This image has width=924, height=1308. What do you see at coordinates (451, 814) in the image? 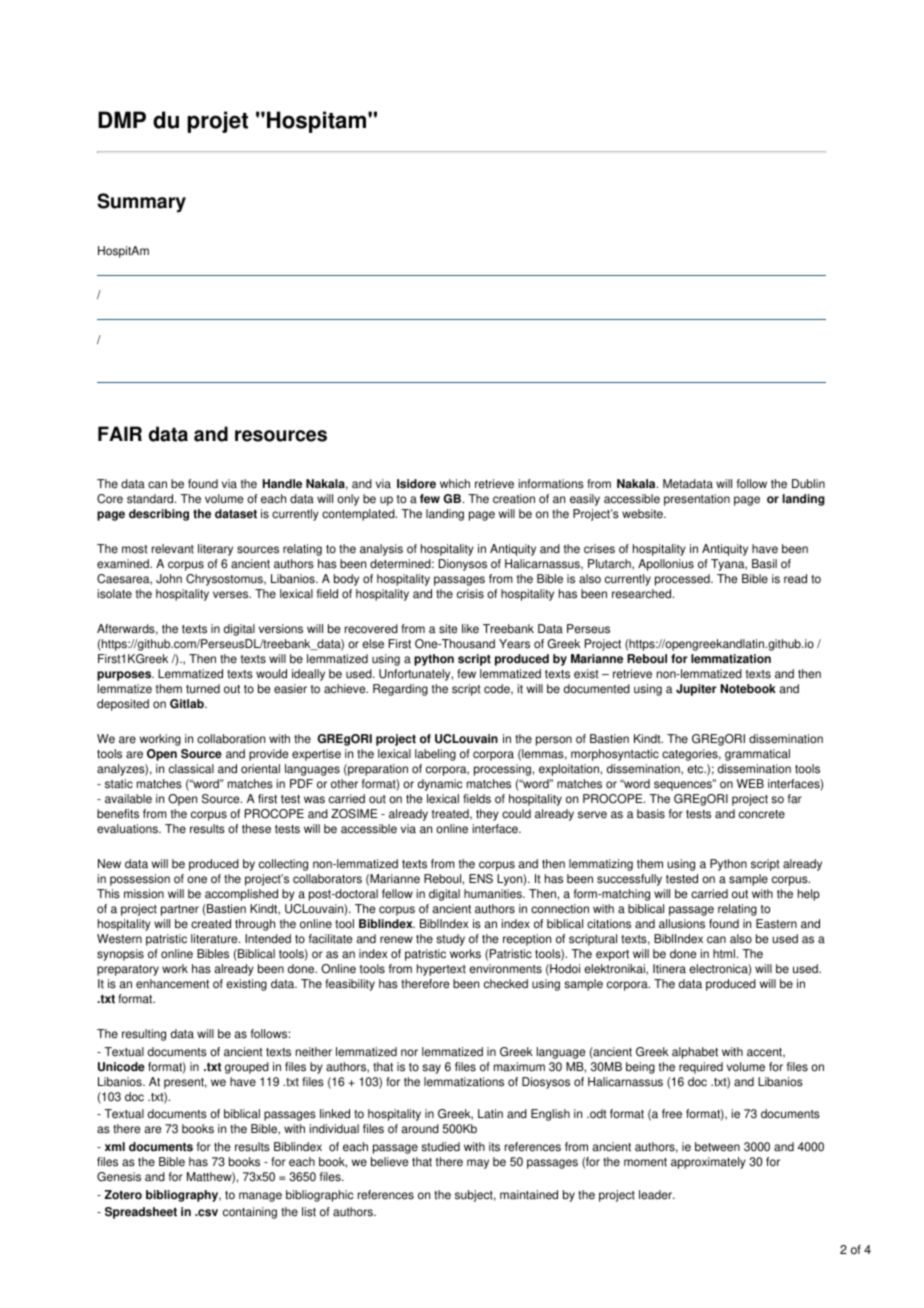
I see `treated` at bounding box center [451, 814].
